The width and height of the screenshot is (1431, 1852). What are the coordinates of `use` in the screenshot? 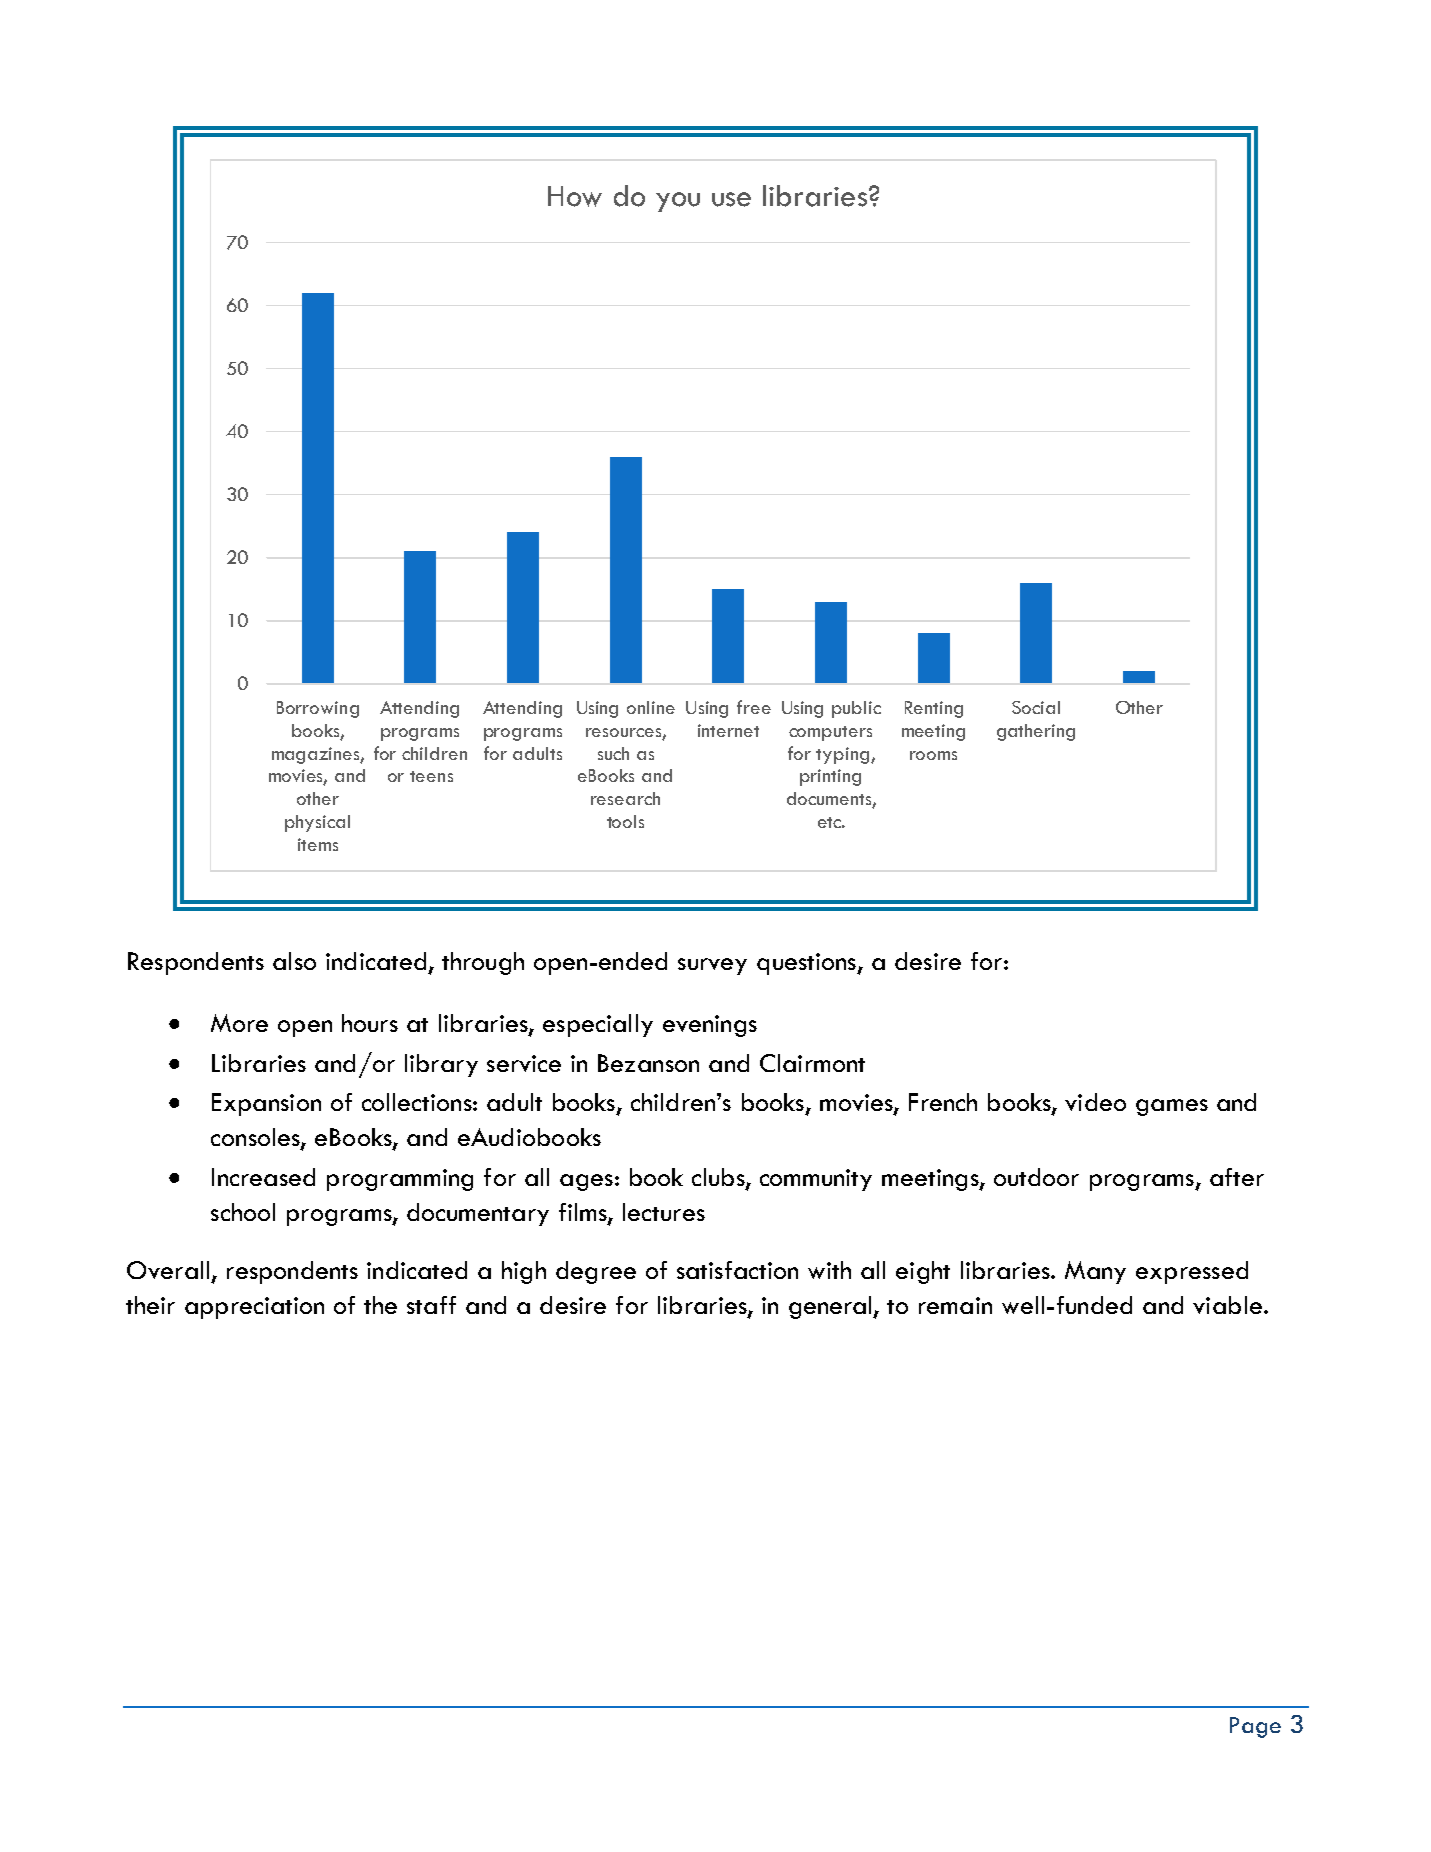 It's located at (731, 199).
